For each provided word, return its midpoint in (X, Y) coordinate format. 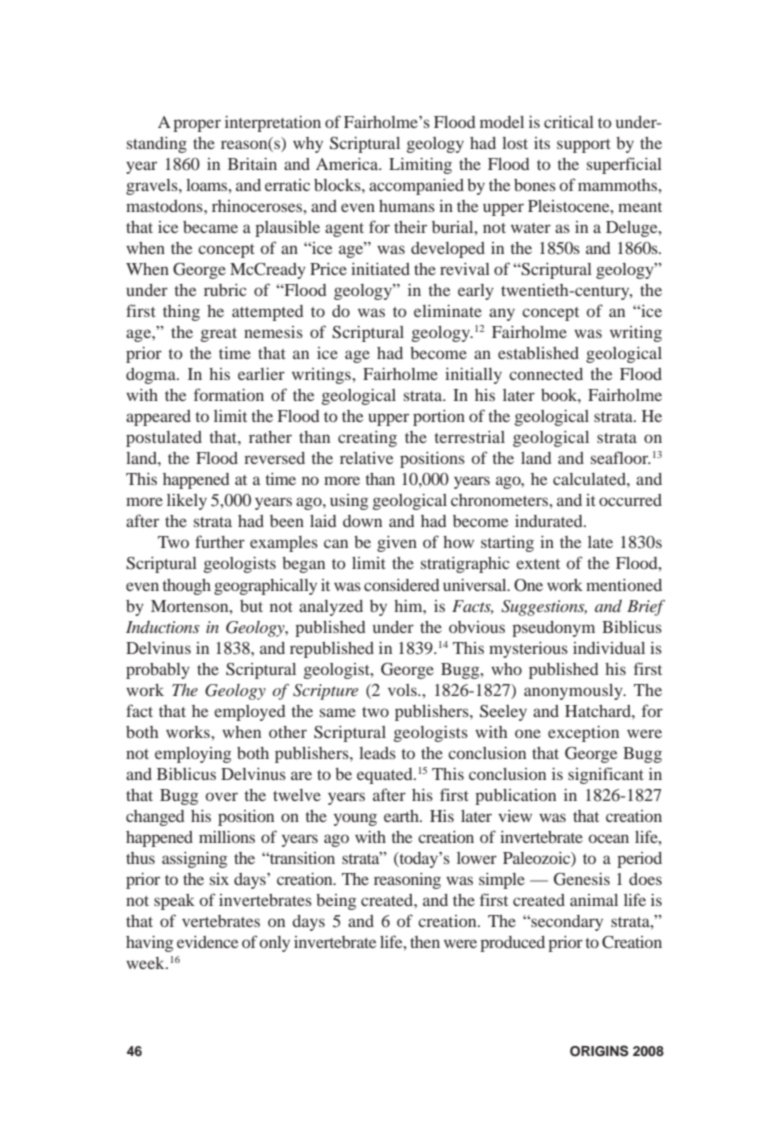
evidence (207, 942)
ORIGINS (599, 1051)
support (584, 146)
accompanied (416, 187)
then (425, 942)
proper (197, 125)
